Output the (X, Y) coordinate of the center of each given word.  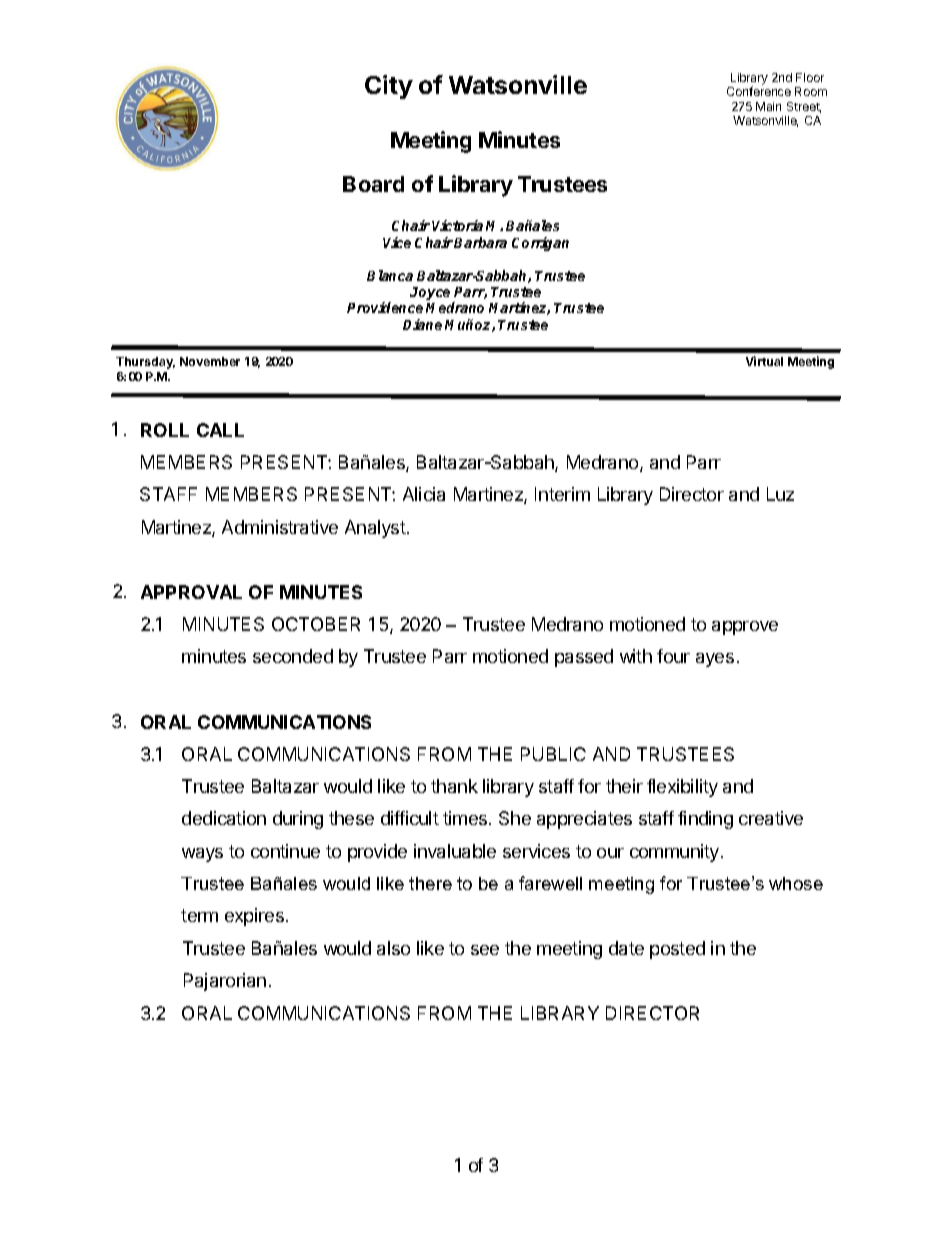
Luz (780, 494)
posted (677, 950)
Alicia (424, 494)
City (389, 87)
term (199, 915)
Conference (759, 91)
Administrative (280, 527)
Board (373, 184)
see (485, 950)
